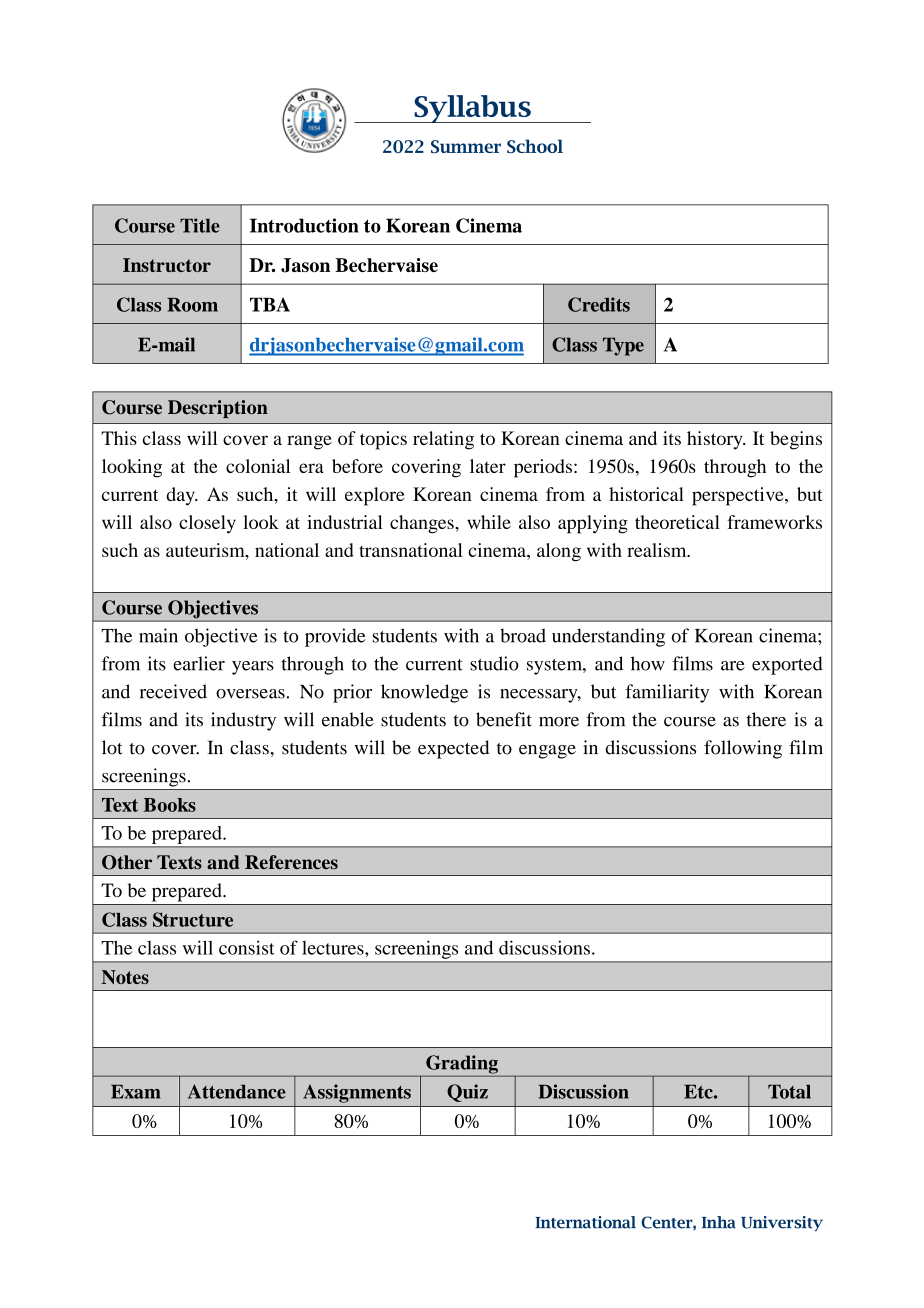 This screenshot has height=1308, width=924. I want to click on Summer, so click(466, 146).
